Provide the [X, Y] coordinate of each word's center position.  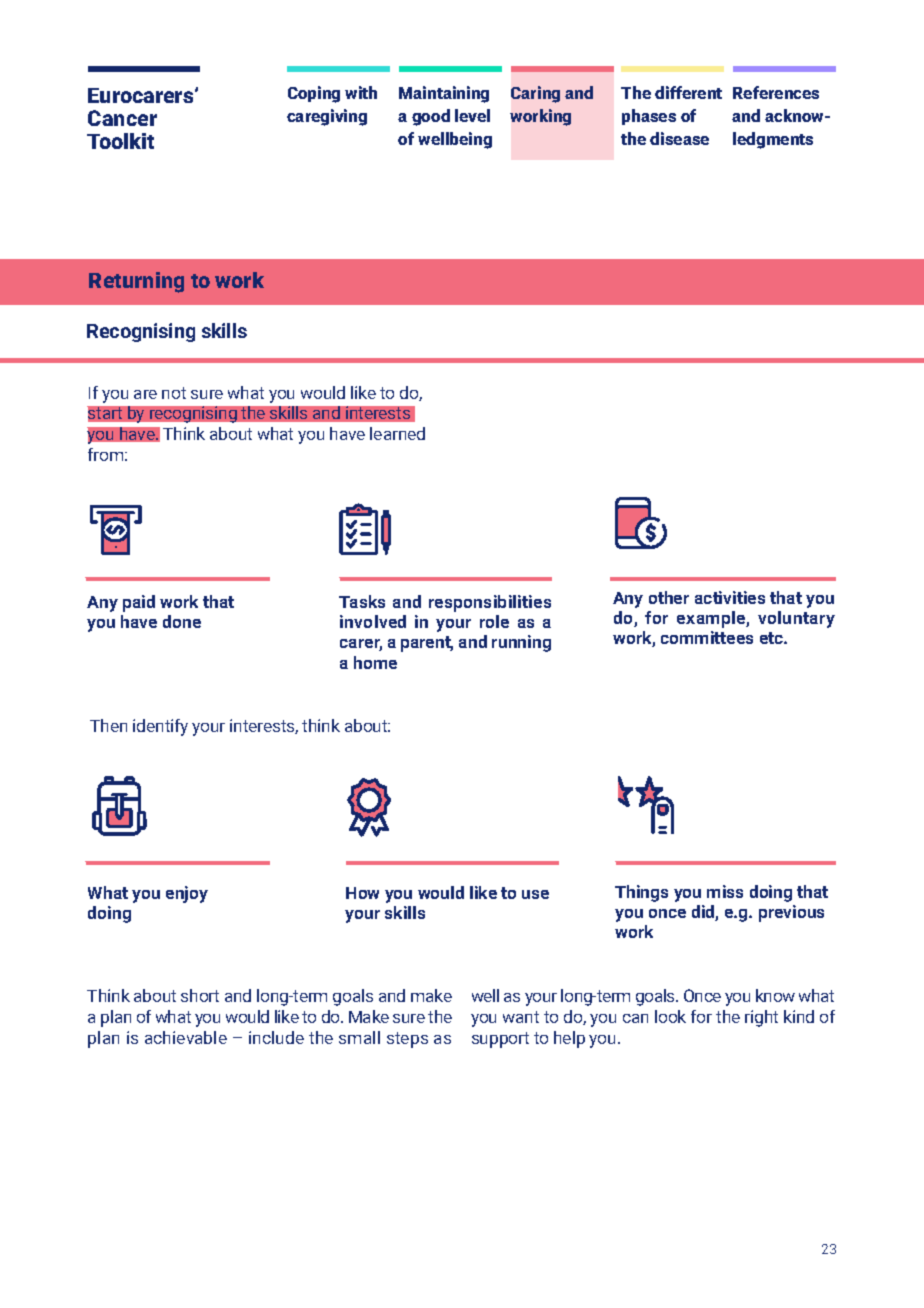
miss [725, 891]
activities [730, 597]
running [521, 643]
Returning [136, 282]
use [535, 894]
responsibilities [490, 603]
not [174, 393]
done [182, 621]
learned [397, 433]
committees [707, 637]
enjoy [187, 894]
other [669, 597]
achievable [186, 1037]
